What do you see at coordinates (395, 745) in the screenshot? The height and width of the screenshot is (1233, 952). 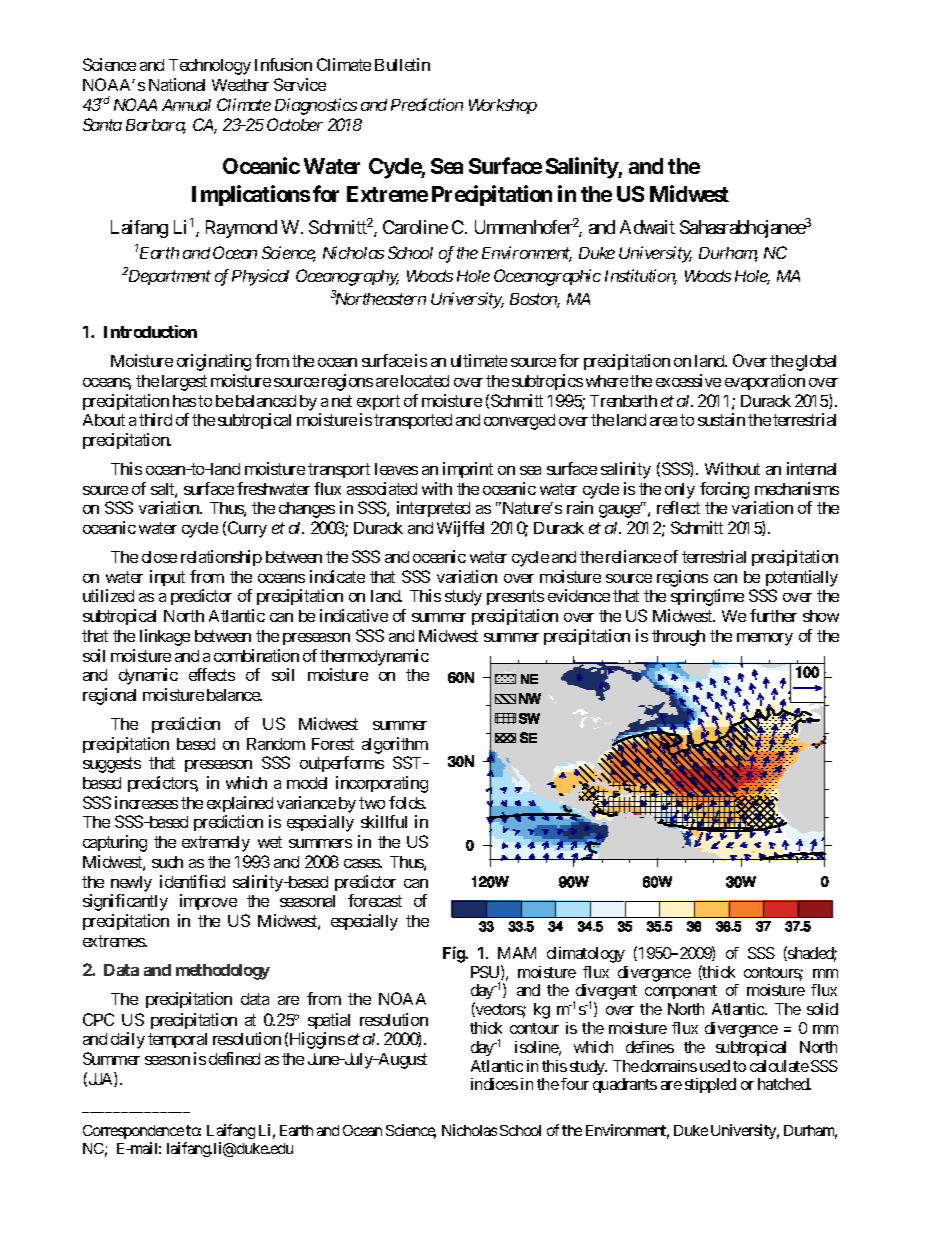 I see `algorithm` at bounding box center [395, 745].
